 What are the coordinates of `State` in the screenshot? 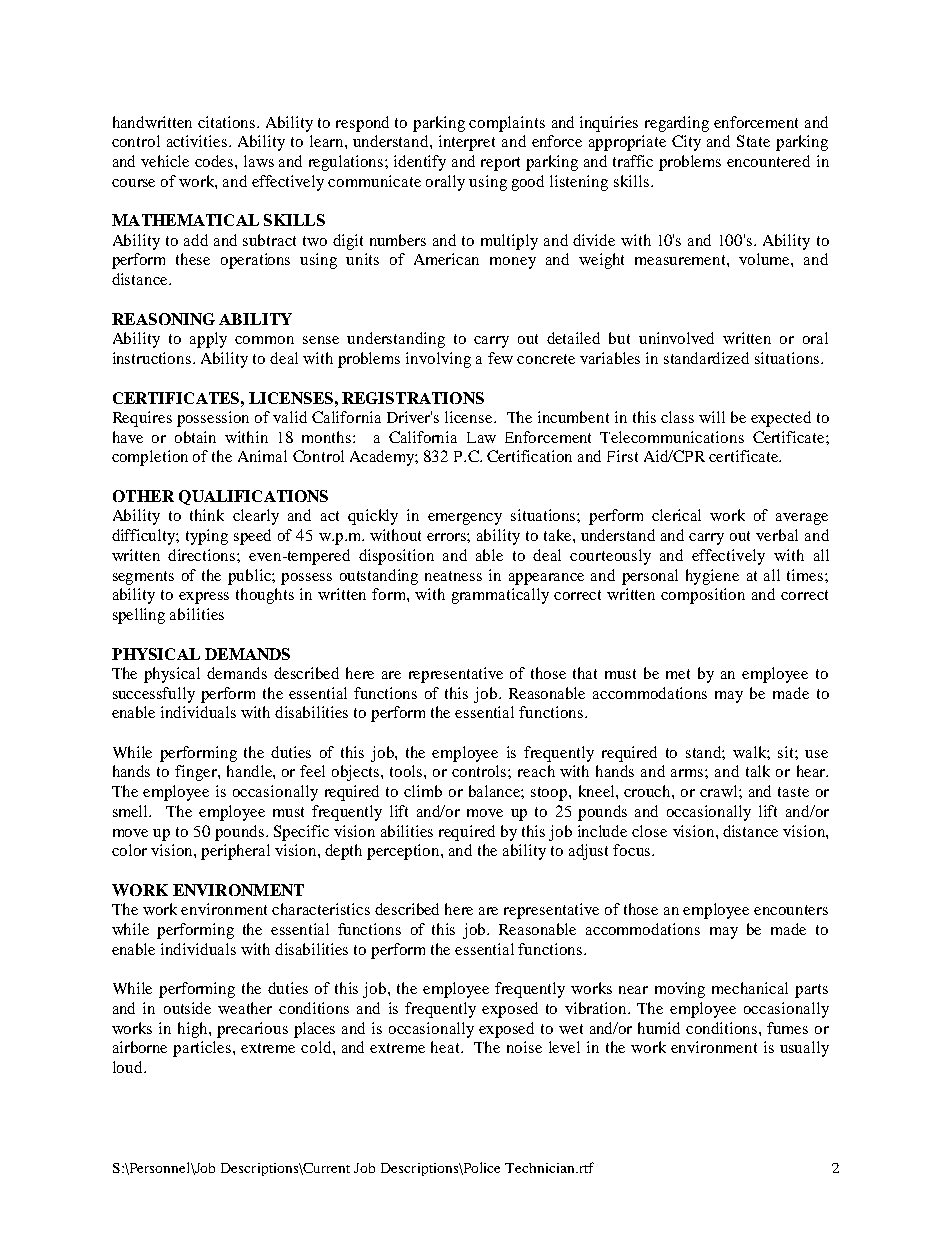 It's located at (753, 141).
